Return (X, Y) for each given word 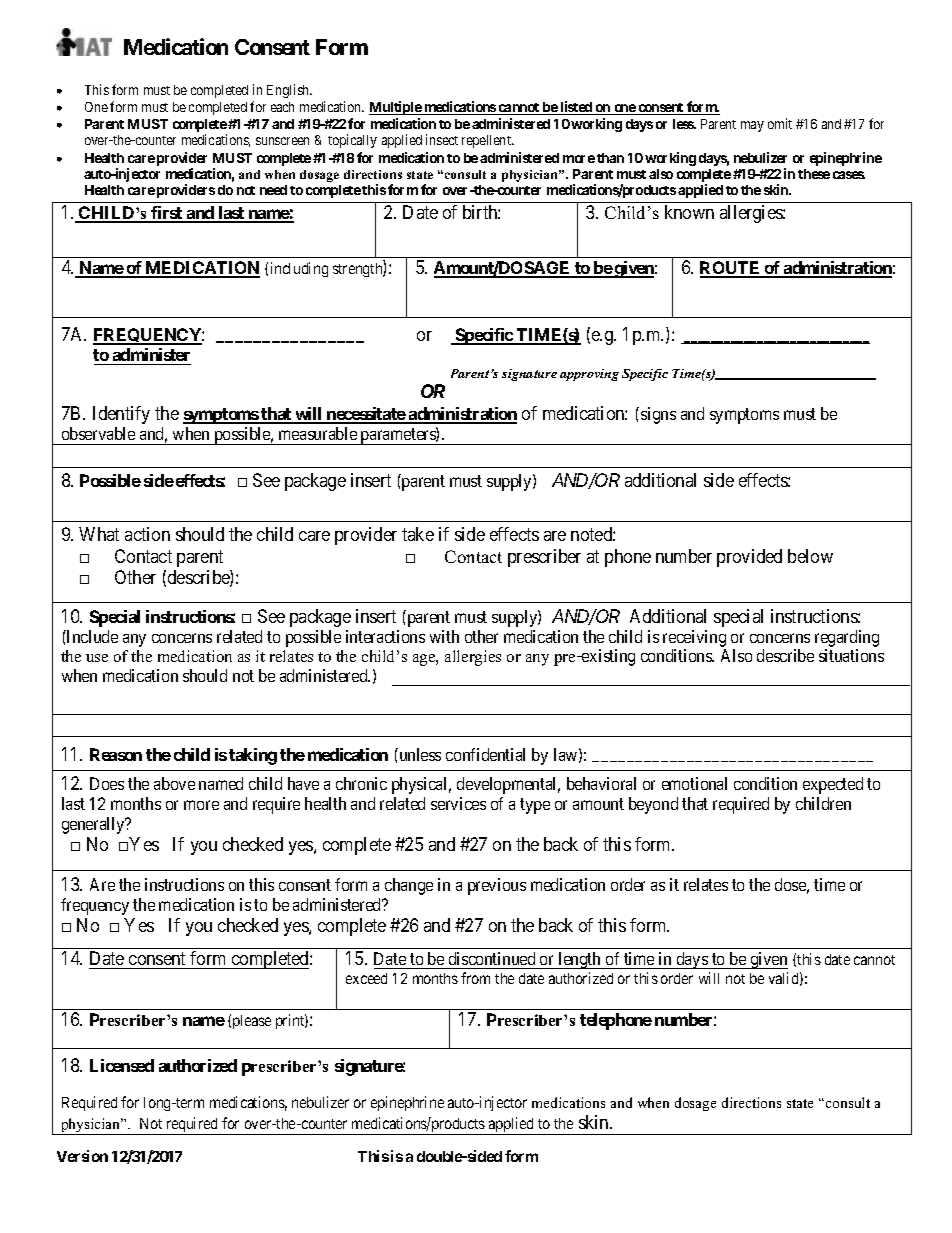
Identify (121, 415)
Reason (116, 754)
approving (589, 375)
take (418, 534)
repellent (487, 141)
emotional (694, 783)
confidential (485, 754)
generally (94, 825)
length (580, 960)
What (99, 534)
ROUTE (731, 269)
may (752, 126)
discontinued (492, 958)
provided (749, 558)
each (282, 107)
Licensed (122, 1065)
